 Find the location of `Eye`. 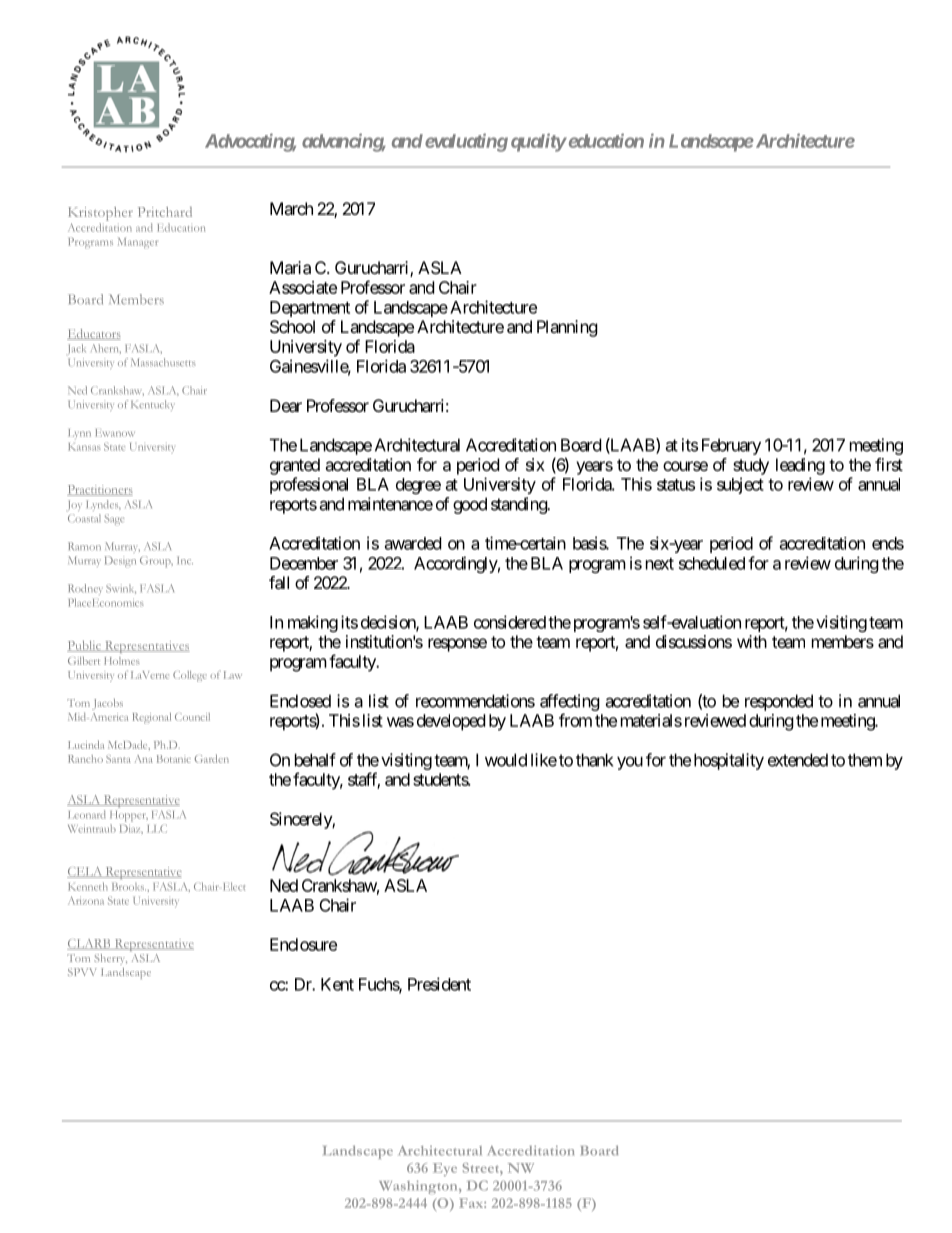

Eye is located at coordinates (445, 1169).
